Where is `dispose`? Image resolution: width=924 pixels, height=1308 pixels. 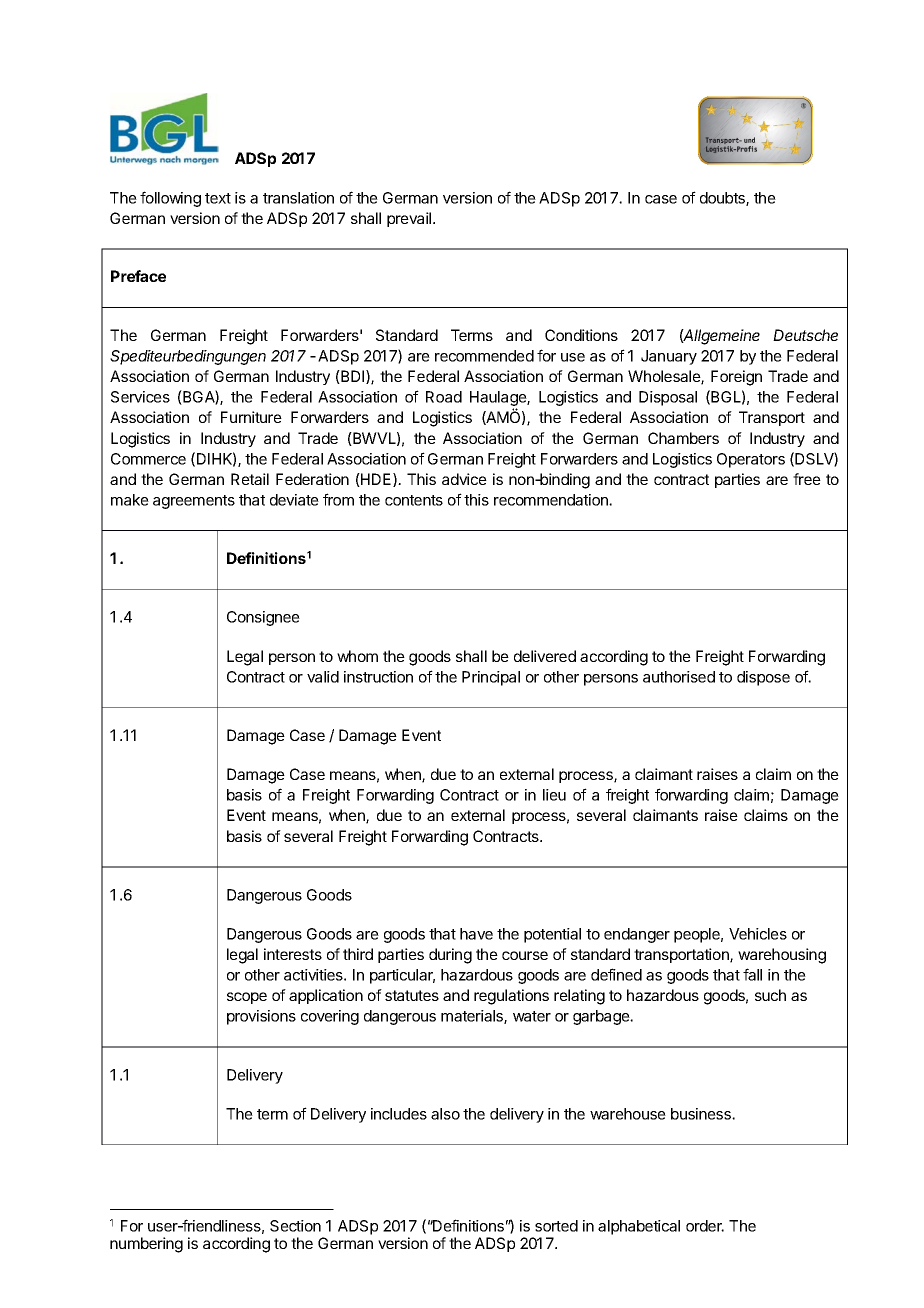
dispose is located at coordinates (763, 678).
